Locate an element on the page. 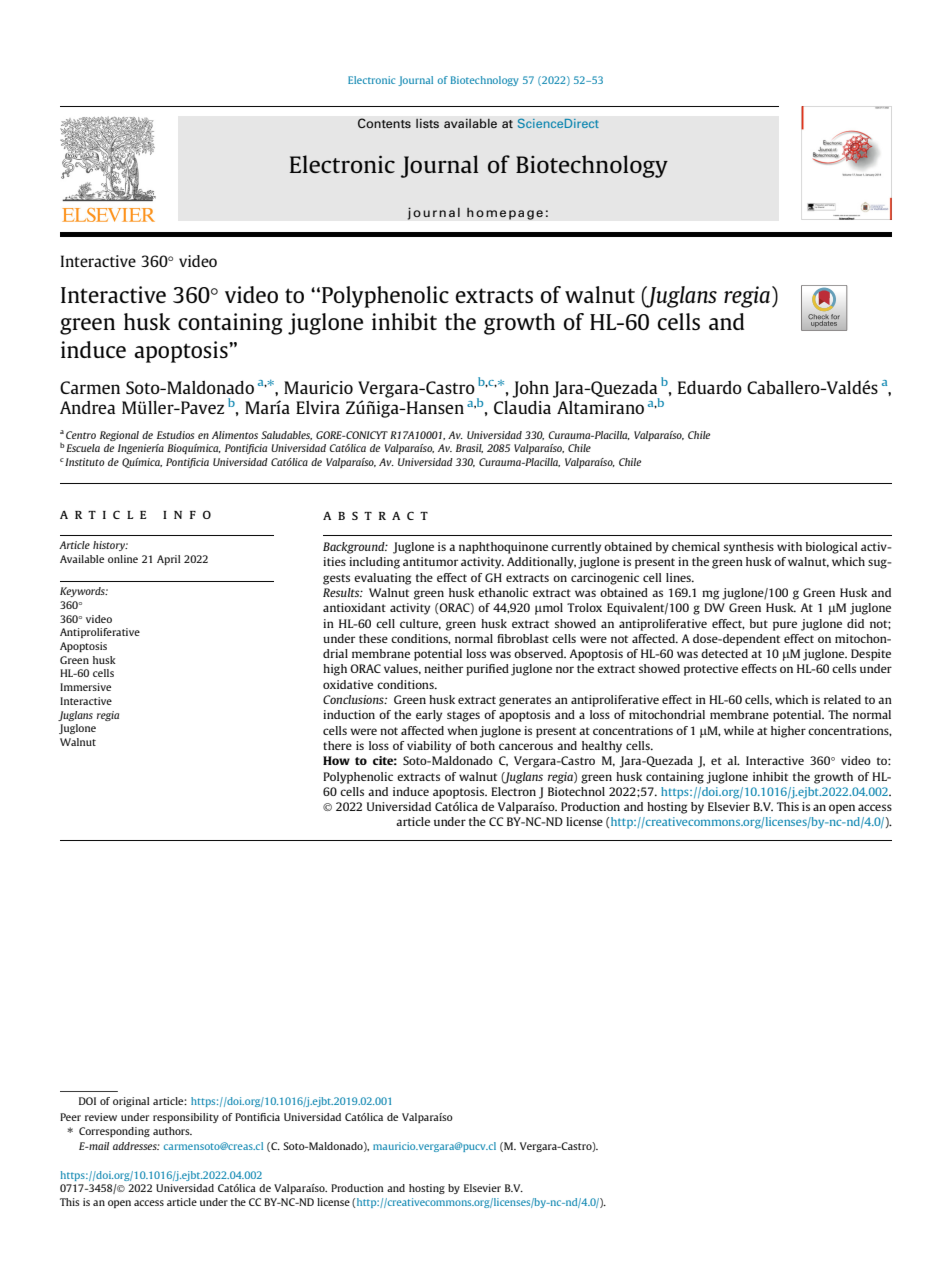 This image has height=1270, width=952. Contents is located at coordinates (384, 123).
